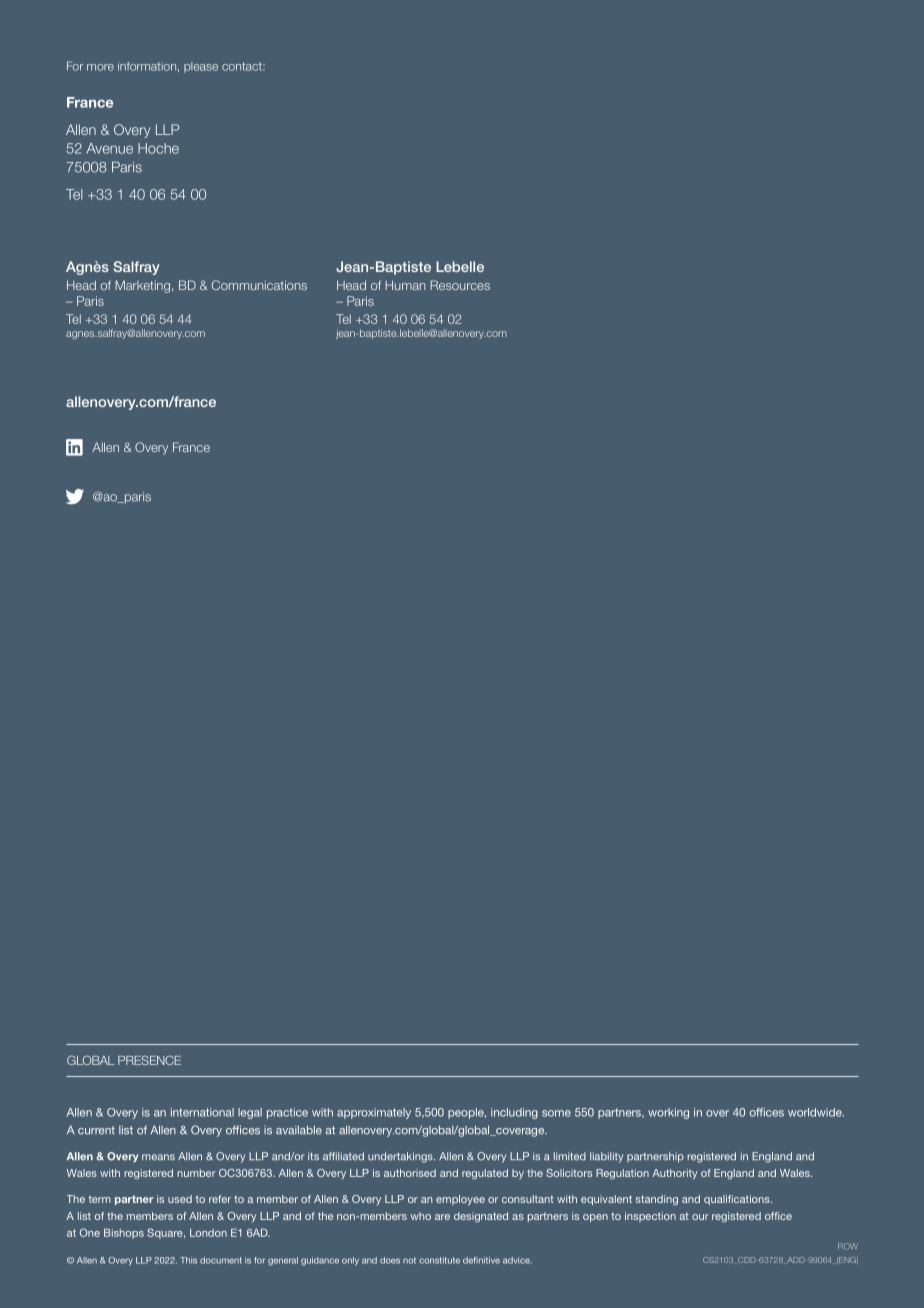 The height and width of the document is (1308, 924). Describe the element at coordinates (201, 67) in the document. I see `please` at that location.
